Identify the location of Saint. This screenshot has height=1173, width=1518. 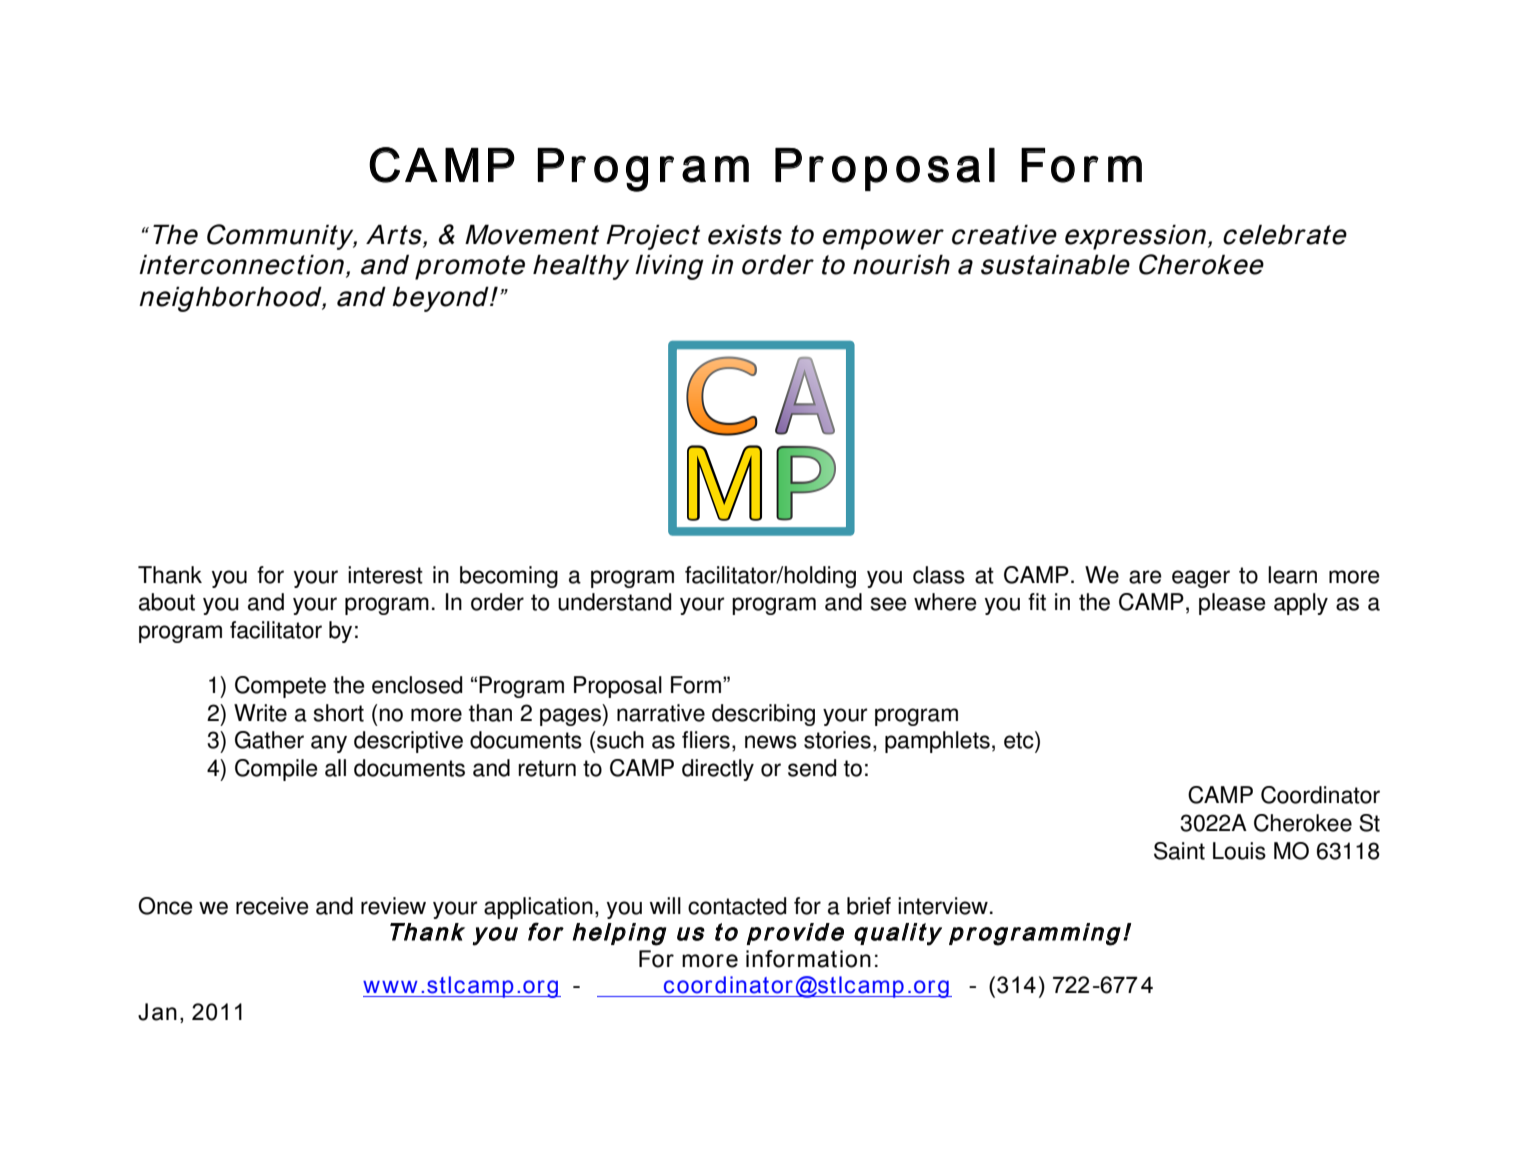
(1179, 851).
